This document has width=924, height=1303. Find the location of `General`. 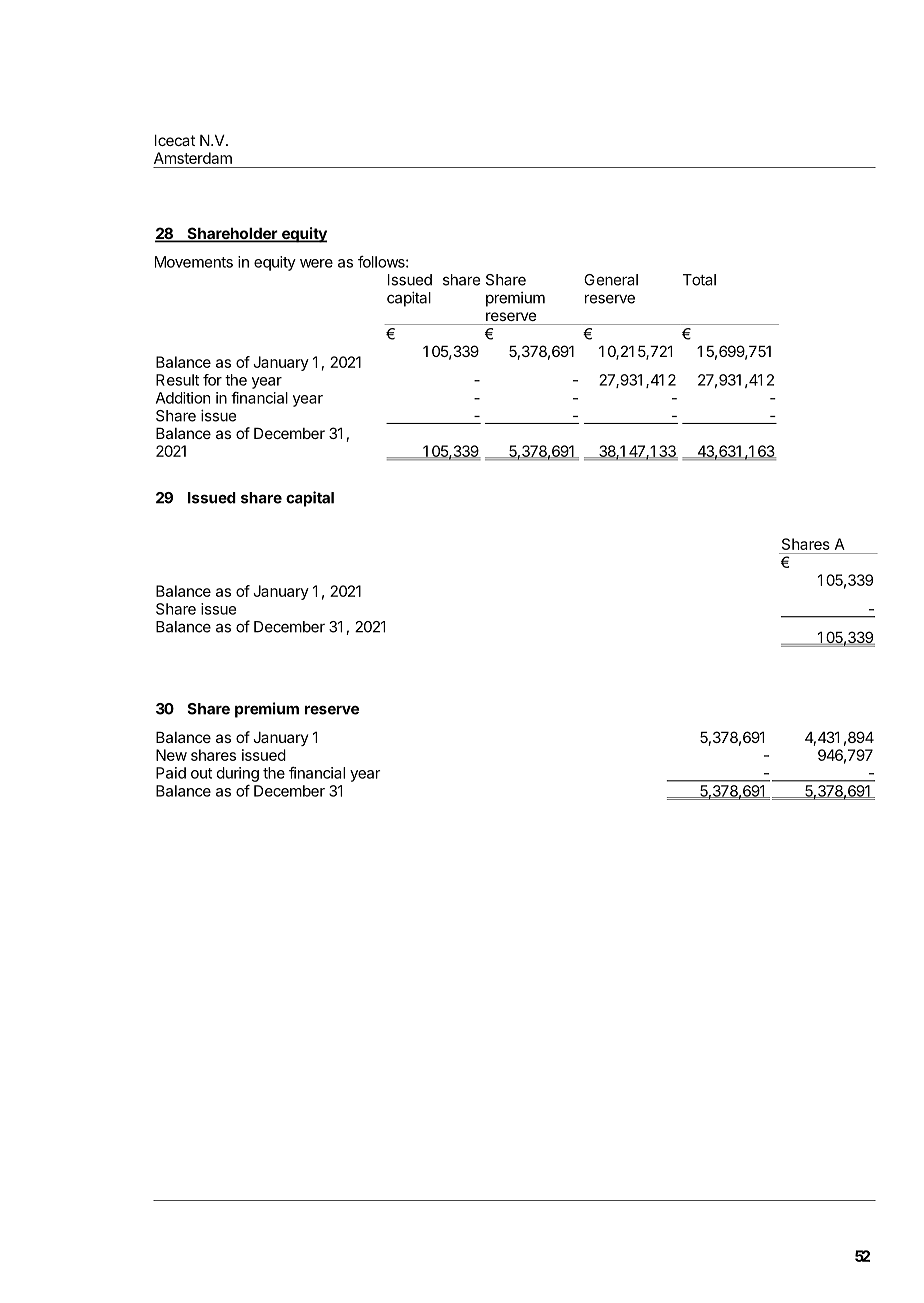

General is located at coordinates (611, 280).
